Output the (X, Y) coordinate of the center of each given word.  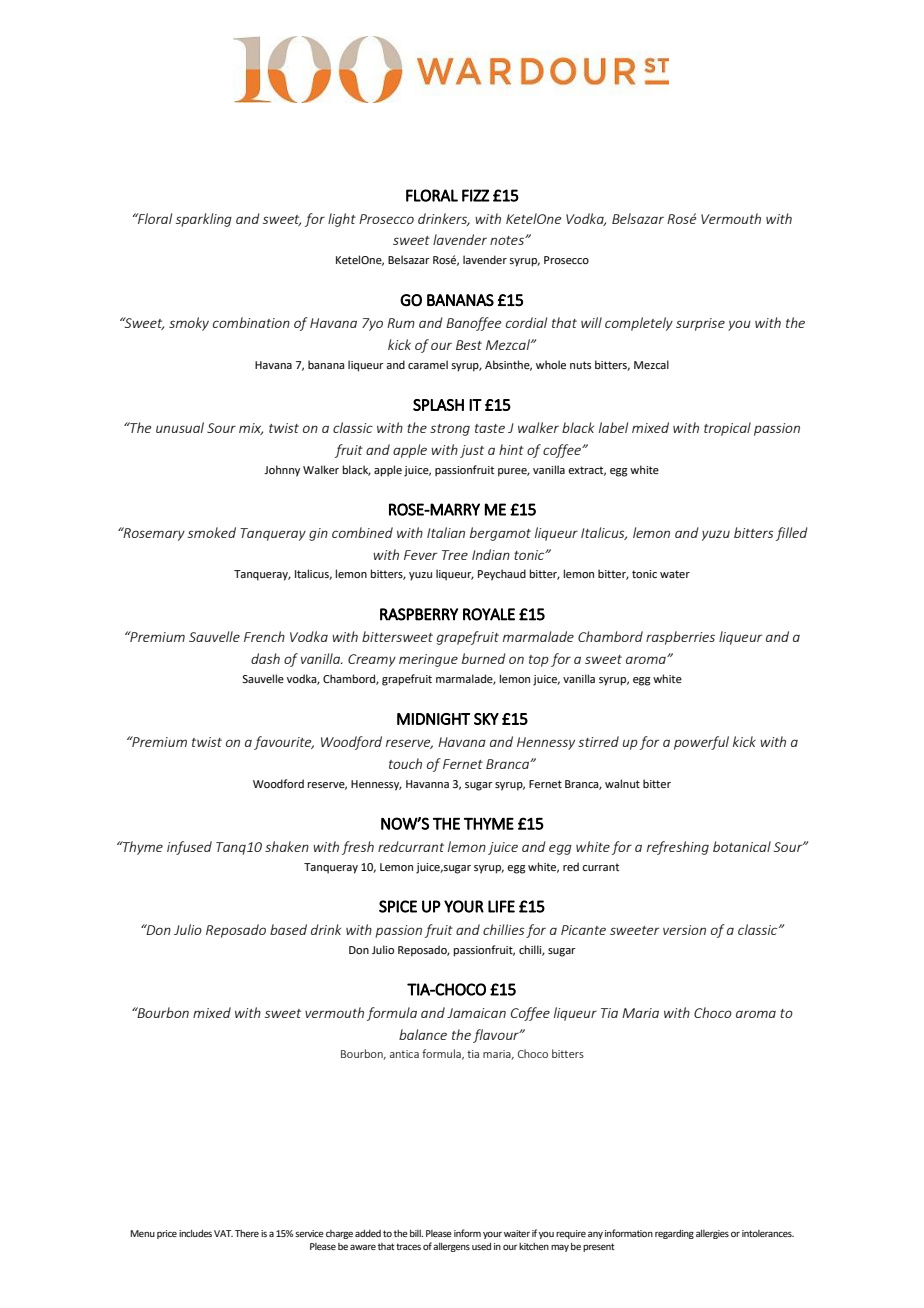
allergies (712, 1234)
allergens (451, 1247)
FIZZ (476, 195)
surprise (700, 324)
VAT (223, 1233)
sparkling (204, 220)
